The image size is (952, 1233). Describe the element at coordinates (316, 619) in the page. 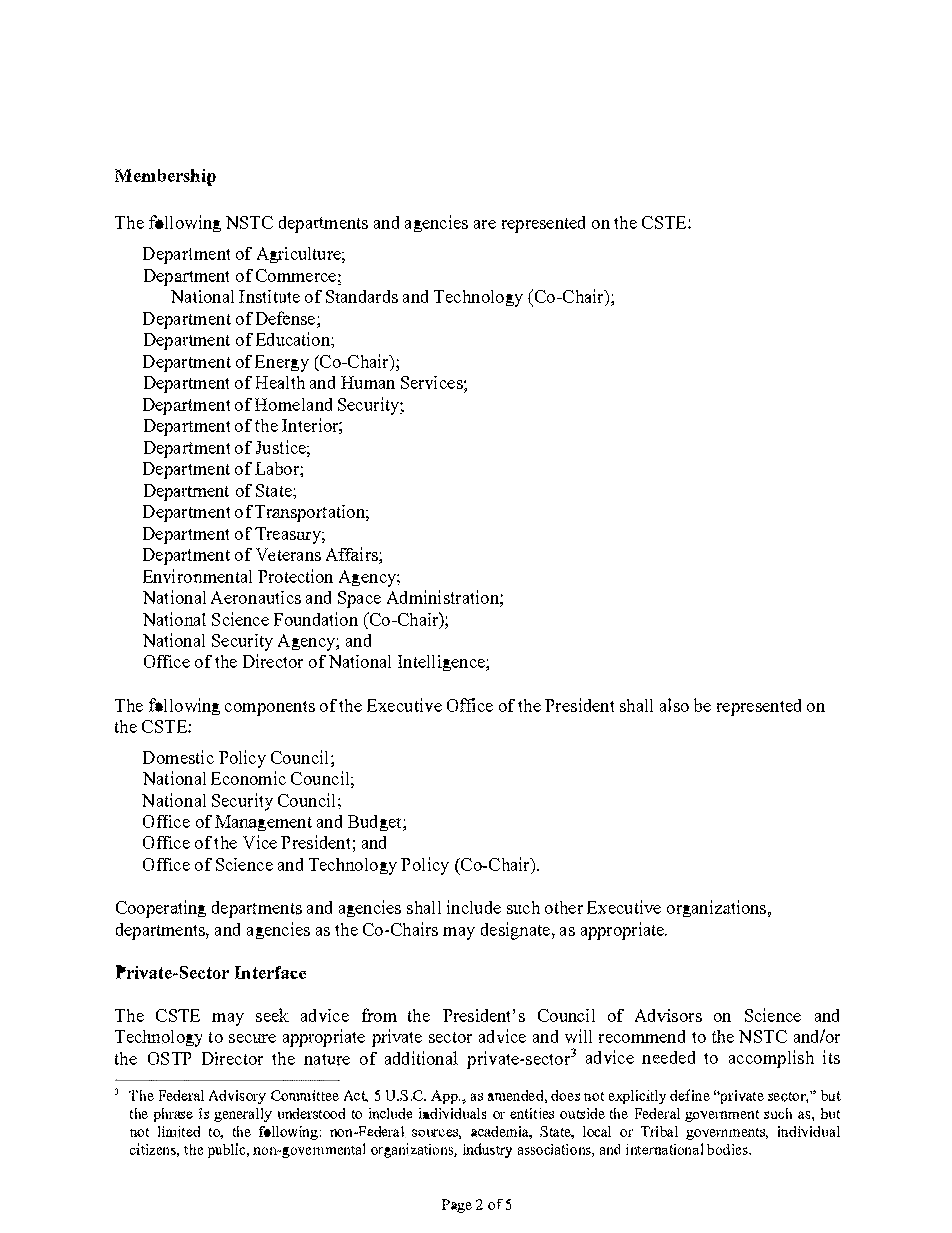

I see `Foundation` at that location.
